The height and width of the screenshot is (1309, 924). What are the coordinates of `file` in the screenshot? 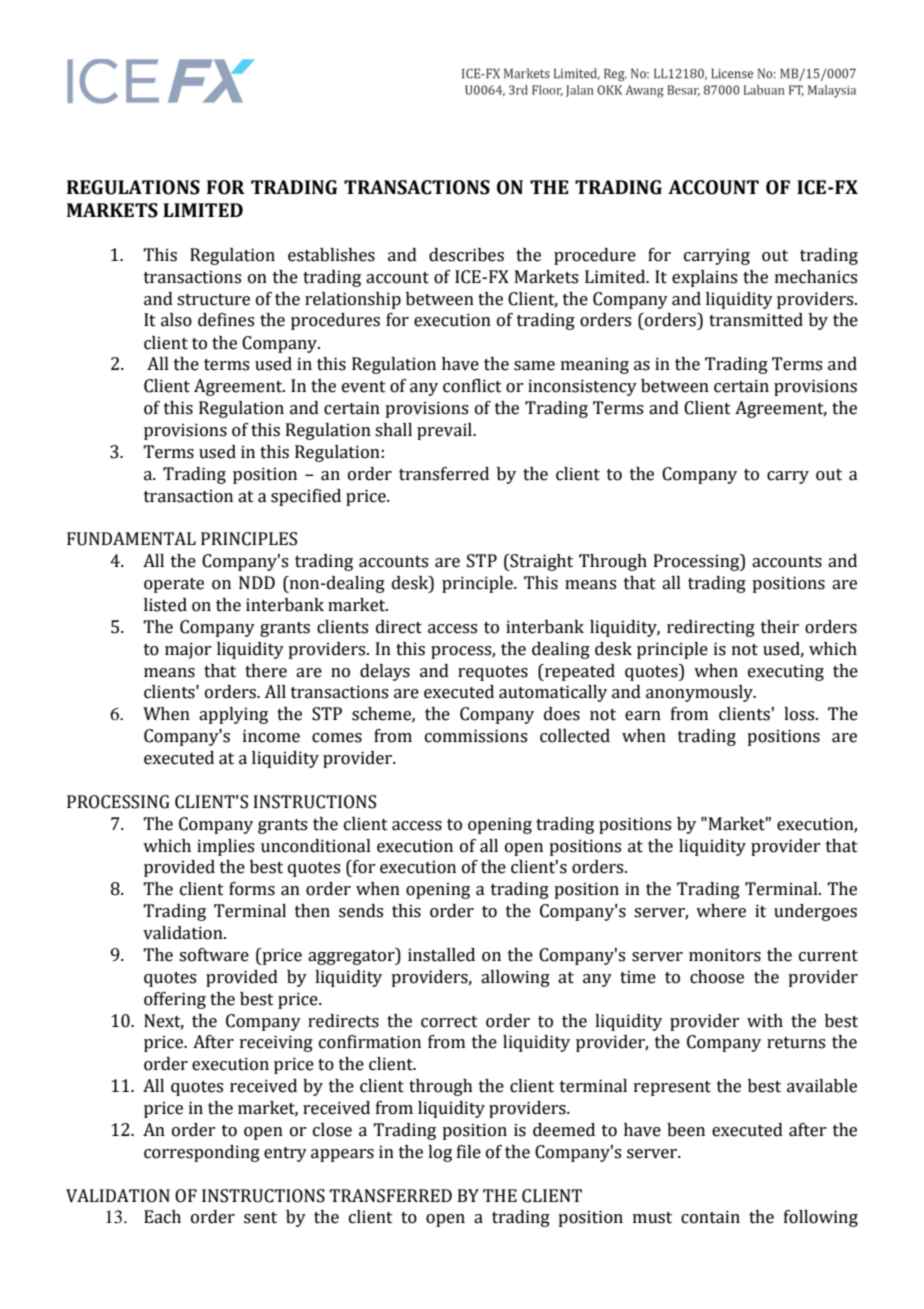 It's located at (469, 1152).
